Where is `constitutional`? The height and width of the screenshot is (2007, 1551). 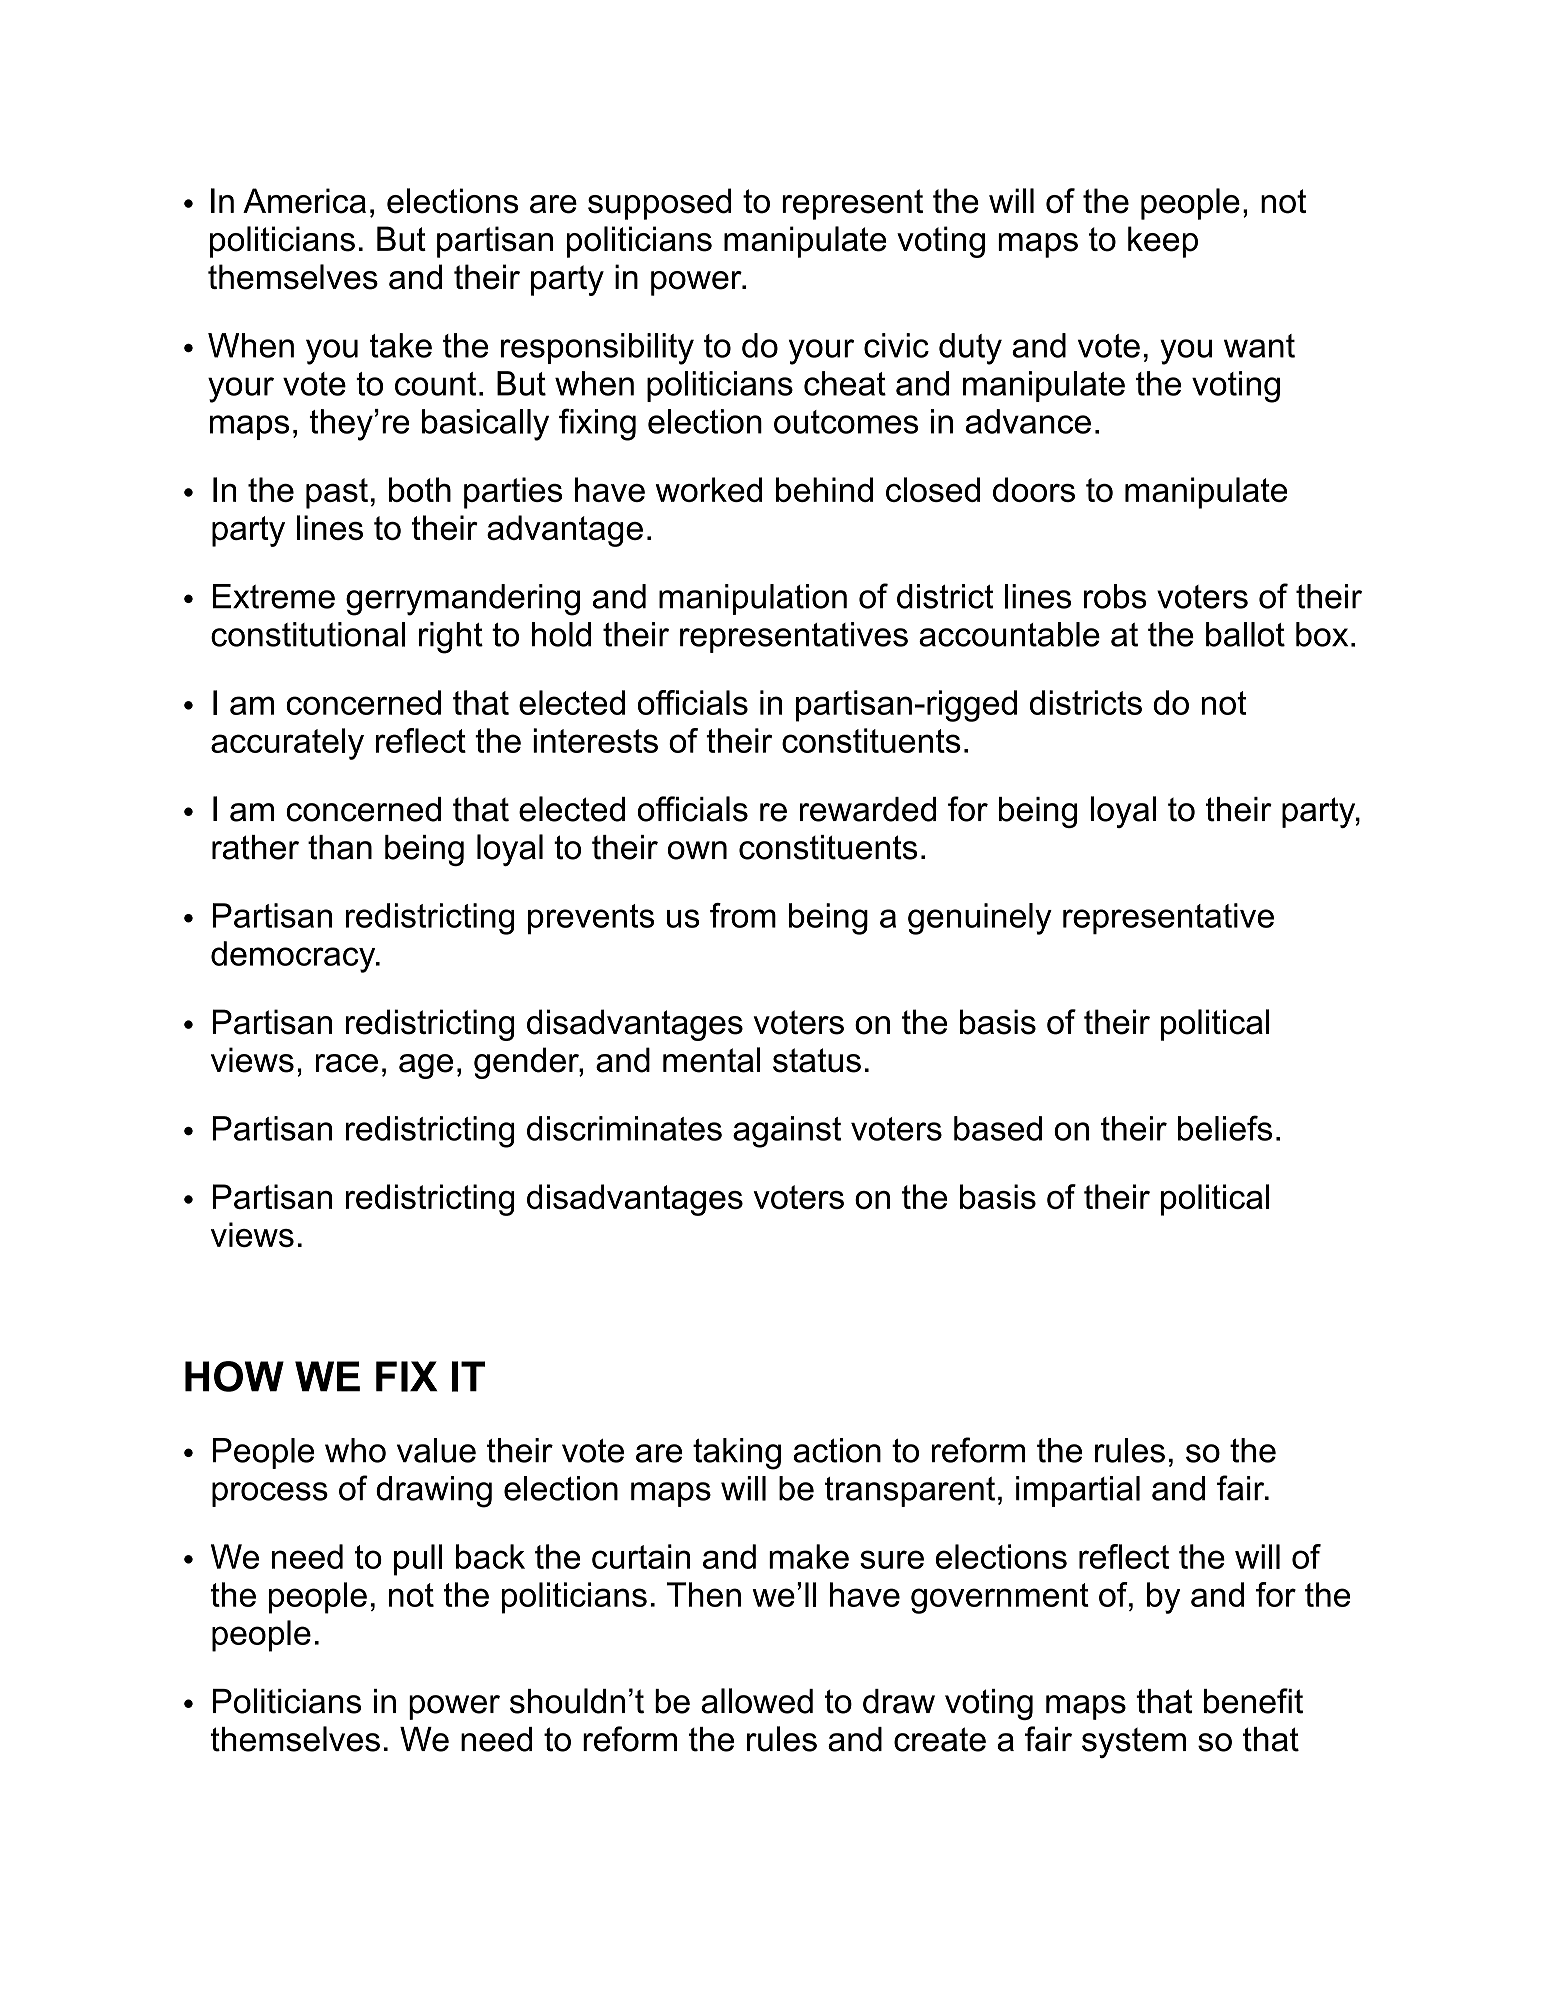
constitutional is located at coordinates (308, 634).
